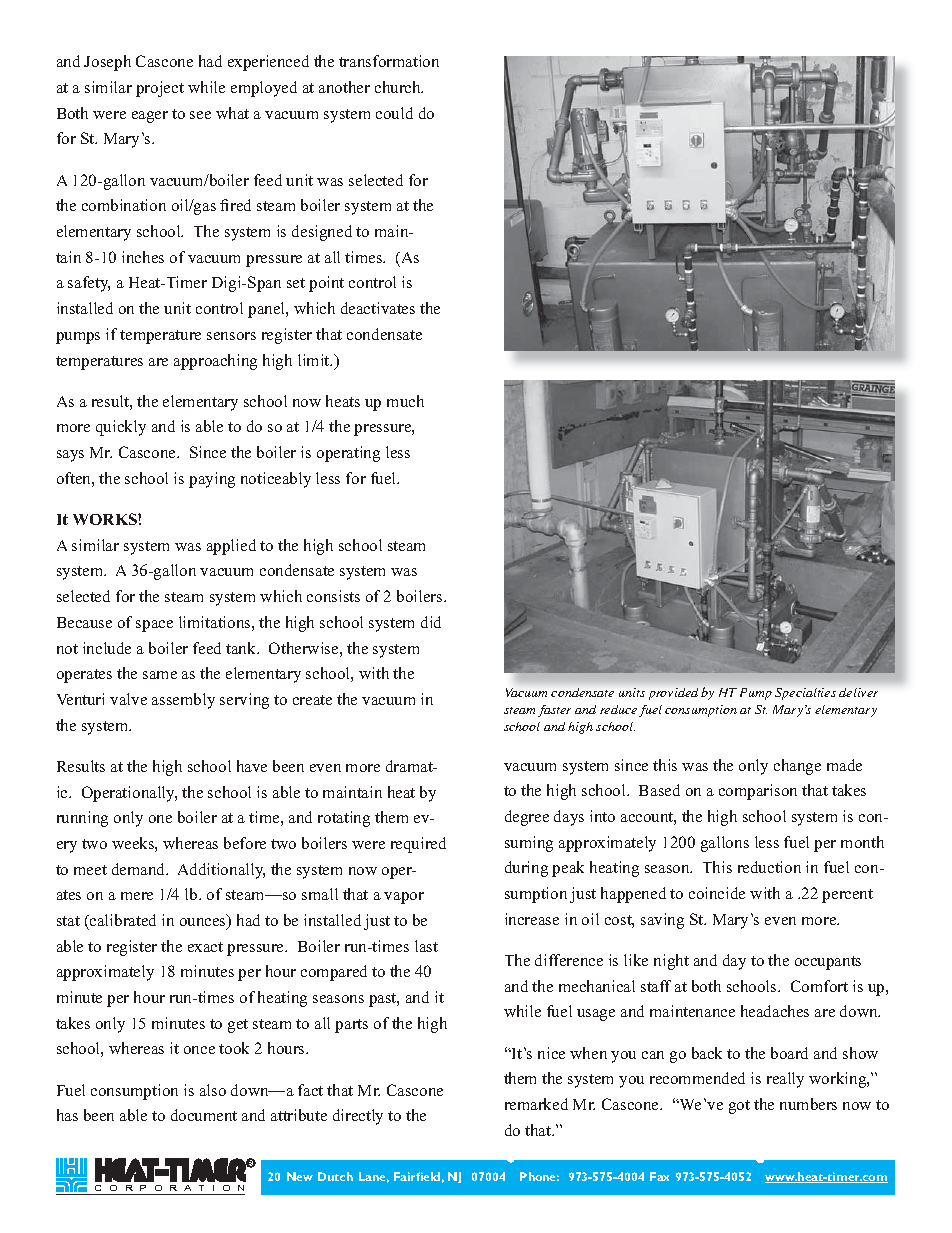  What do you see at coordinates (805, 694) in the page?
I see `Specialties` at bounding box center [805, 694].
